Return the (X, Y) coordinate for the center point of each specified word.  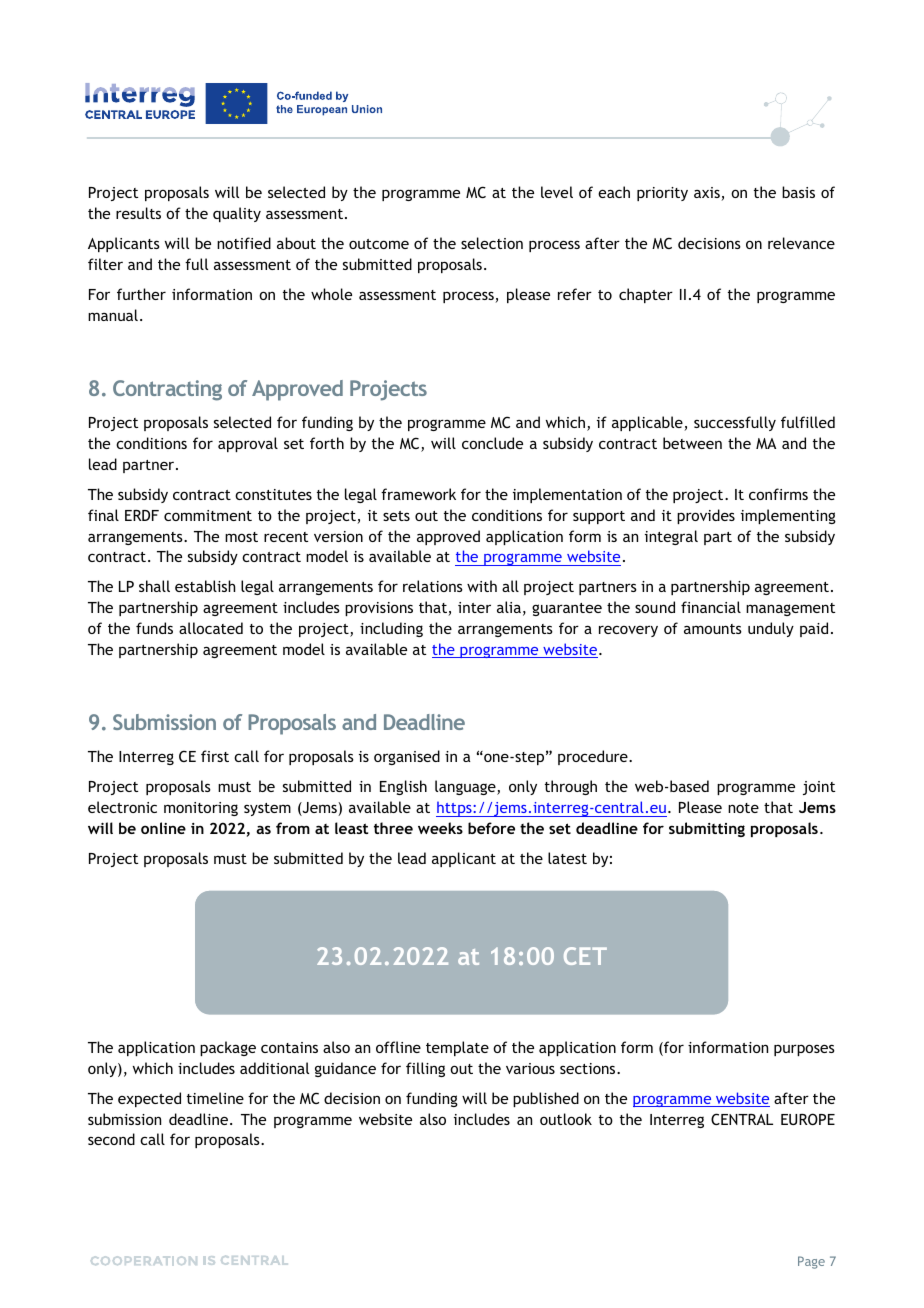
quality (237, 214)
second (111, 1139)
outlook (566, 1119)
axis (708, 194)
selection (492, 243)
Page (811, 1262)
